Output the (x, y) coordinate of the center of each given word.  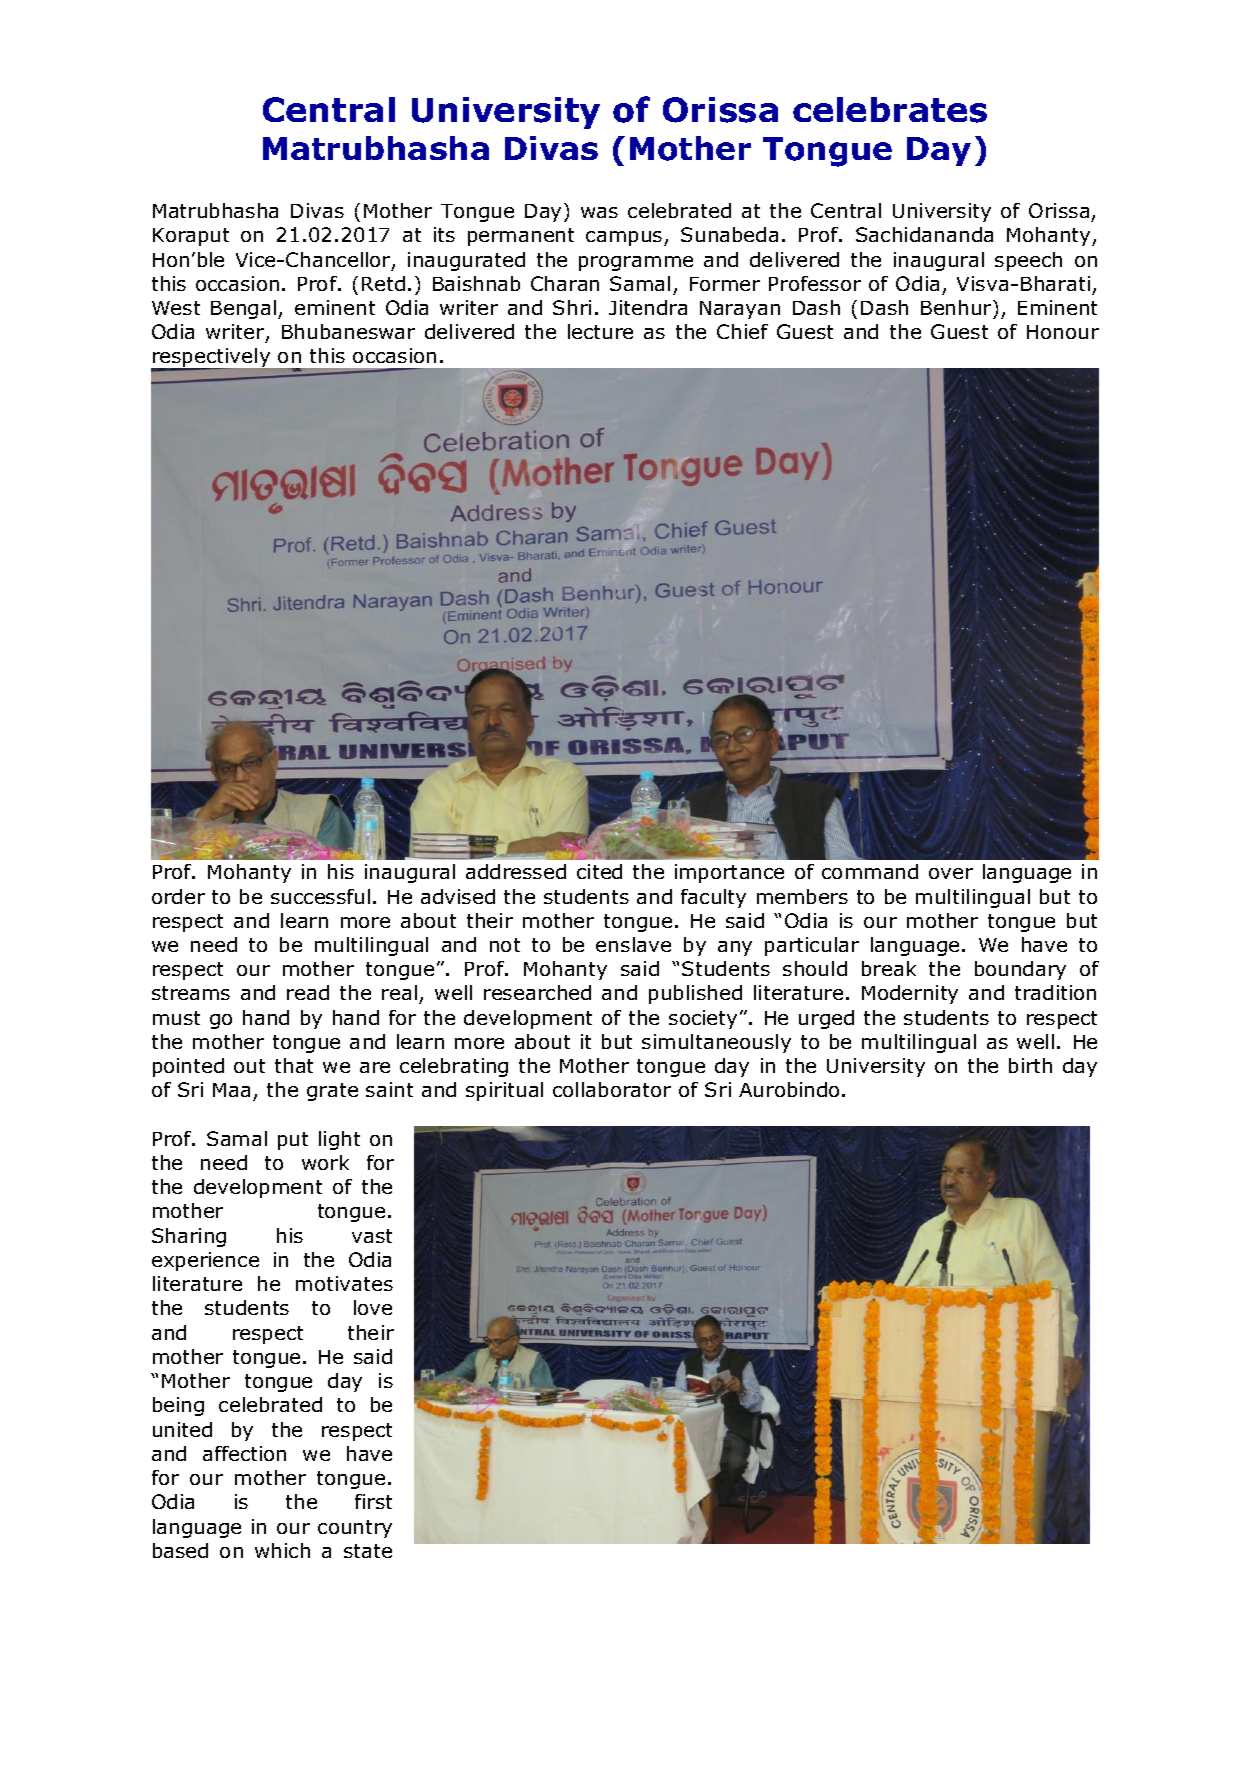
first (373, 1501)
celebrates (890, 110)
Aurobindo (789, 1089)
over (951, 873)
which (282, 1550)
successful (320, 896)
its (444, 234)
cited (599, 871)
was (599, 212)
